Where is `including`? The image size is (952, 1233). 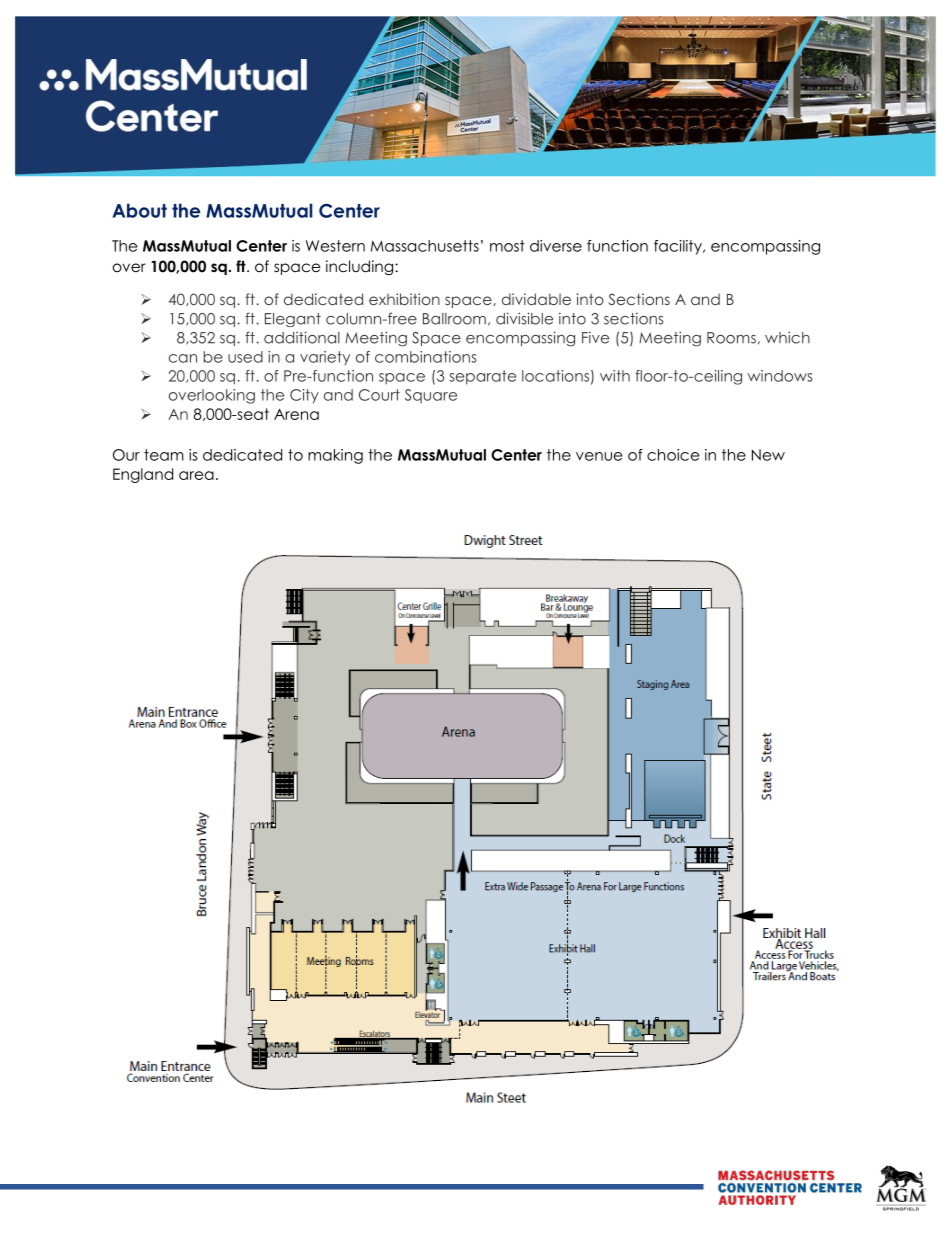
including is located at coordinates (361, 267).
